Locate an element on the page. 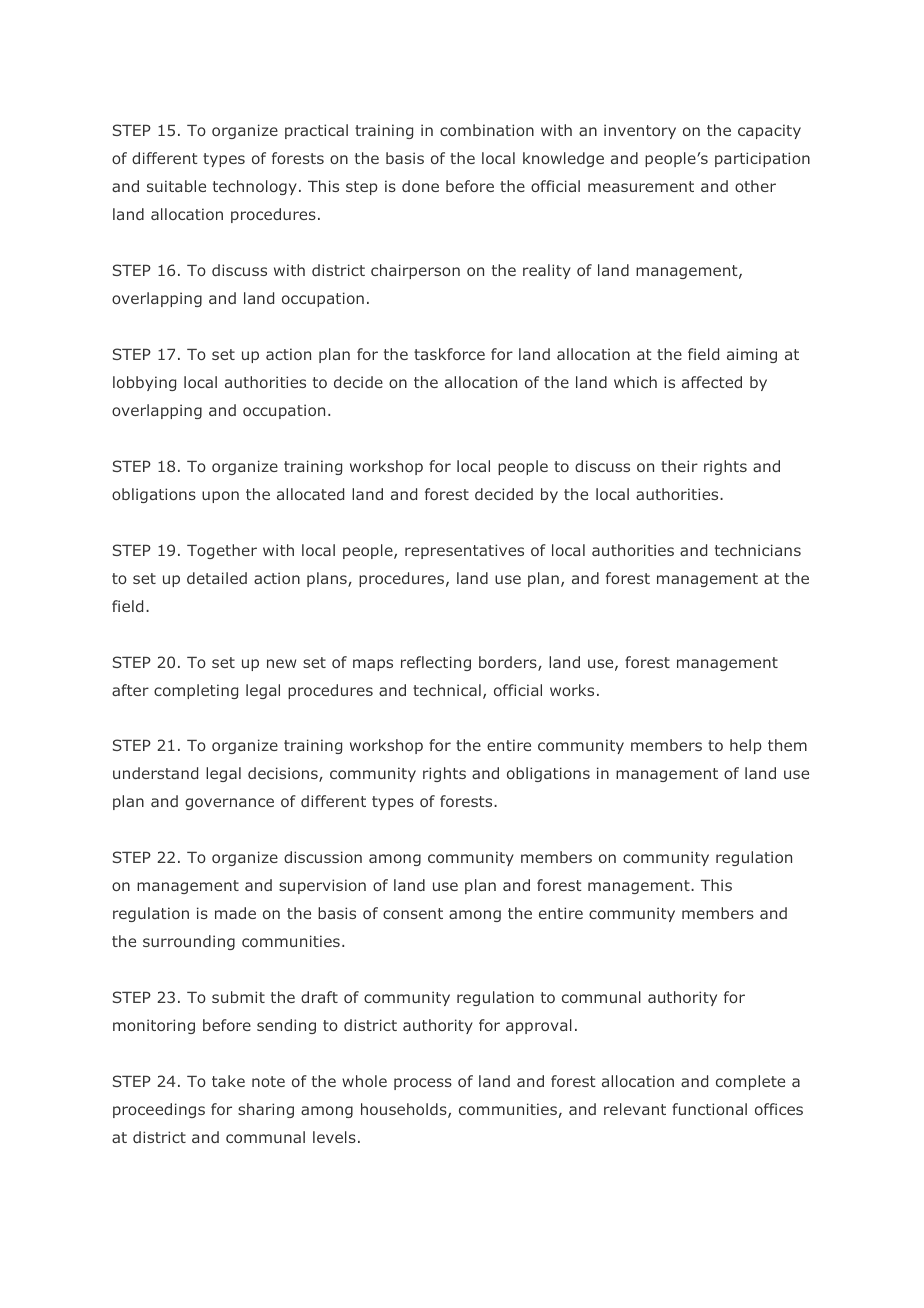 This document has width=924, height=1308. process is located at coordinates (423, 1084).
